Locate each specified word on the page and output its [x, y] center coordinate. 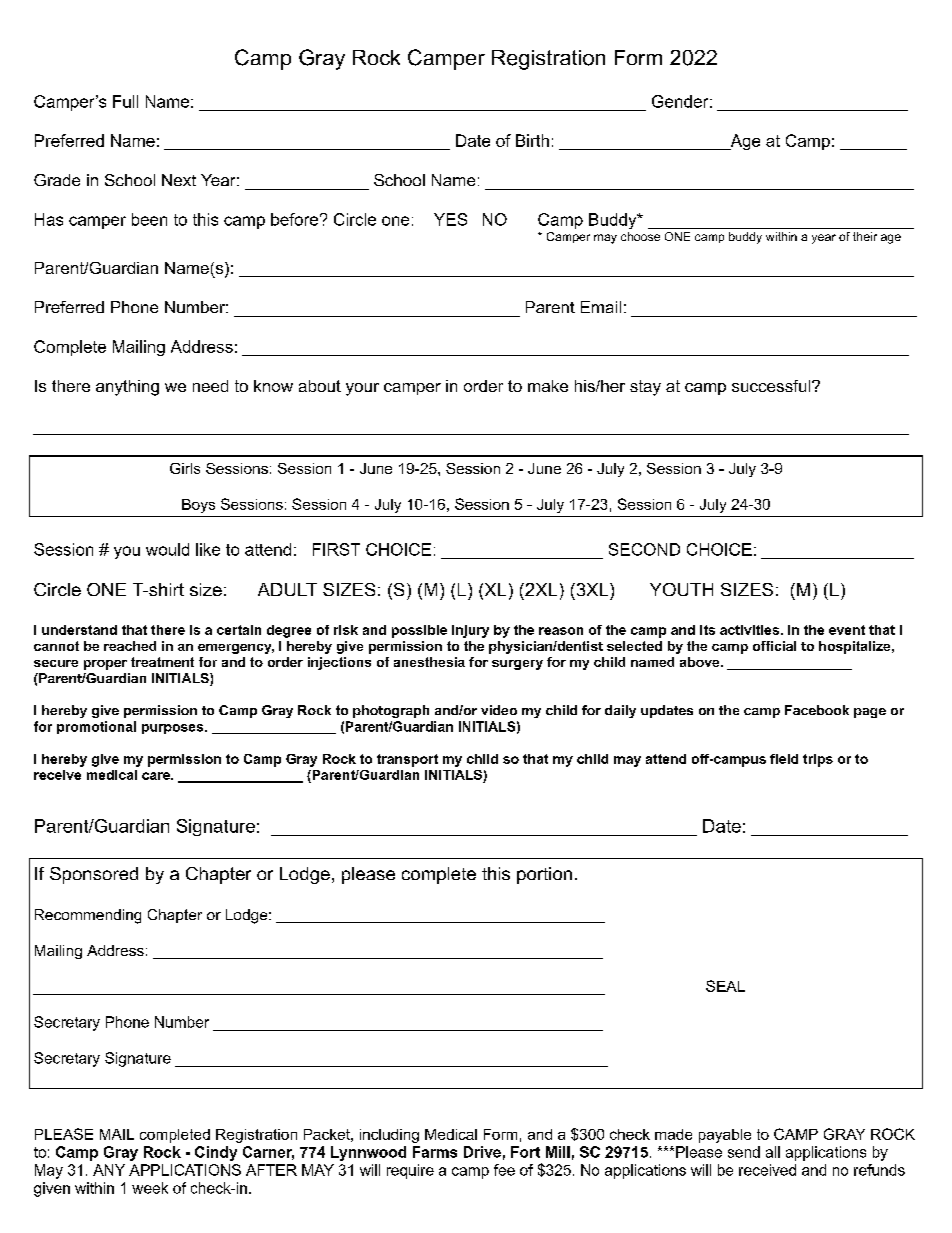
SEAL [725, 986]
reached [130, 646]
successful [772, 386]
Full [125, 101]
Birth [532, 140]
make [548, 386]
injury [470, 631]
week [150, 1188]
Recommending [88, 916]
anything [127, 388]
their [865, 236]
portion [544, 875]
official [774, 646]
